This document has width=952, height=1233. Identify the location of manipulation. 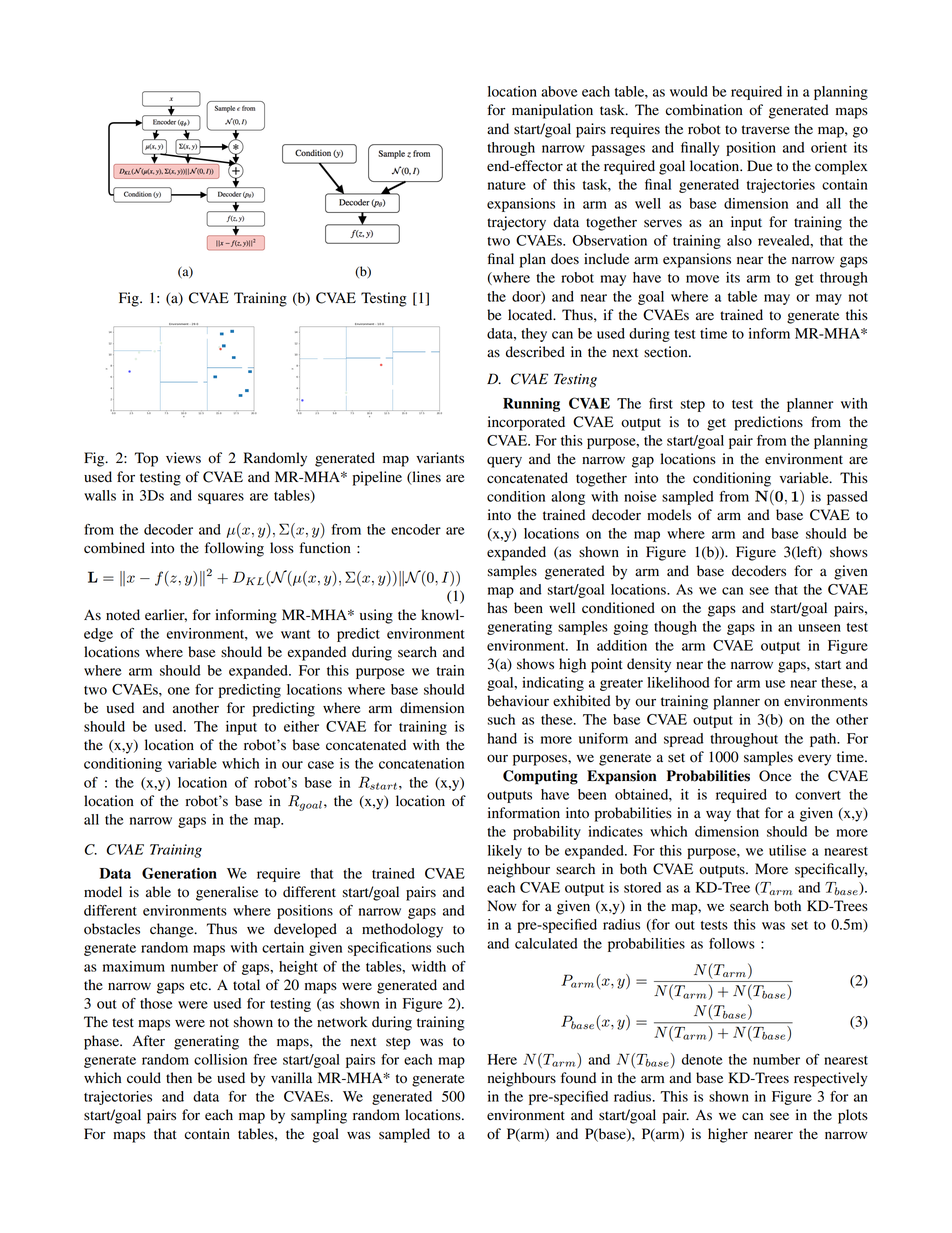
(552, 111).
